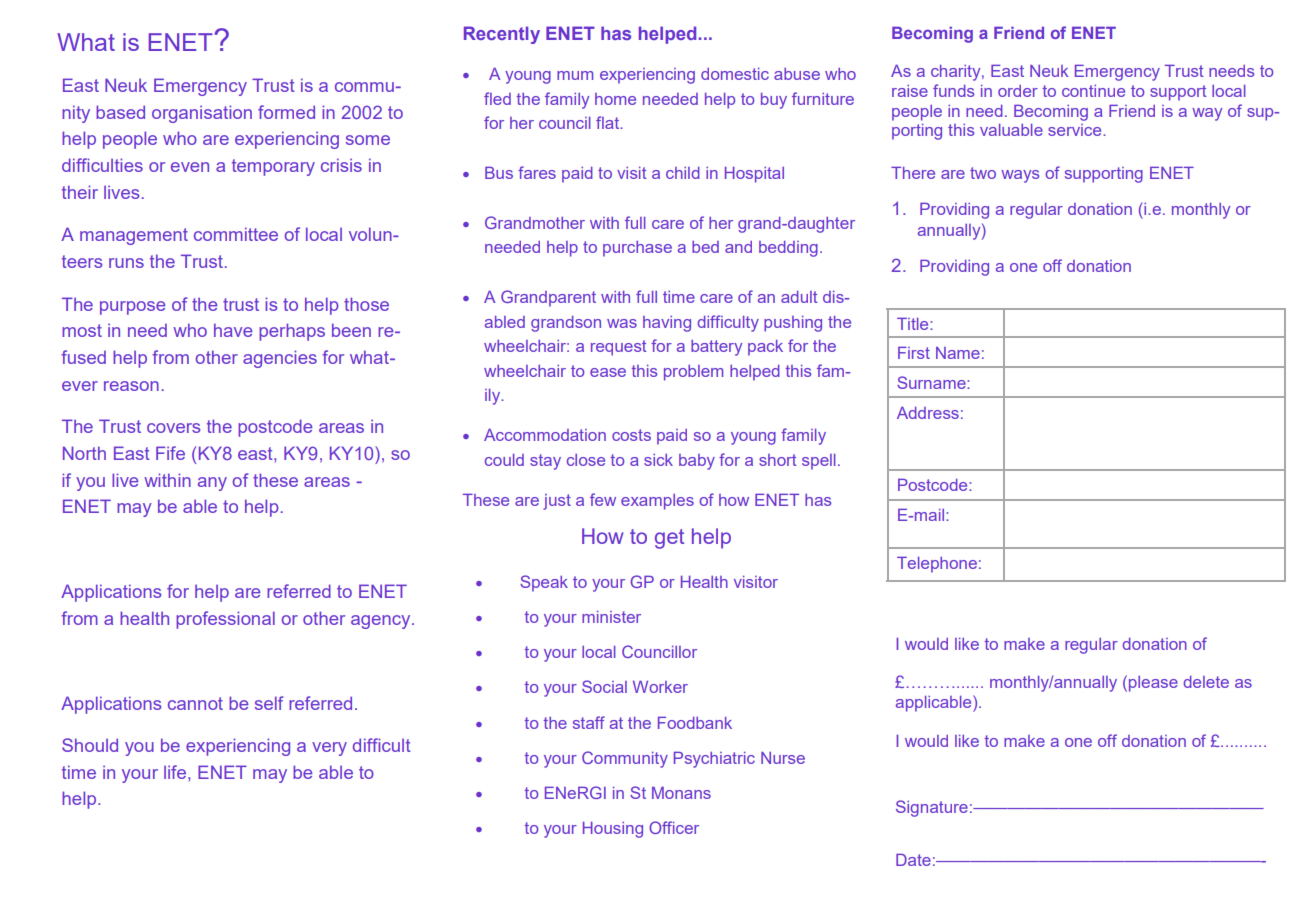 This page has height=924, width=1308. What do you see at coordinates (669, 539) in the page?
I see `get` at bounding box center [669, 539].
